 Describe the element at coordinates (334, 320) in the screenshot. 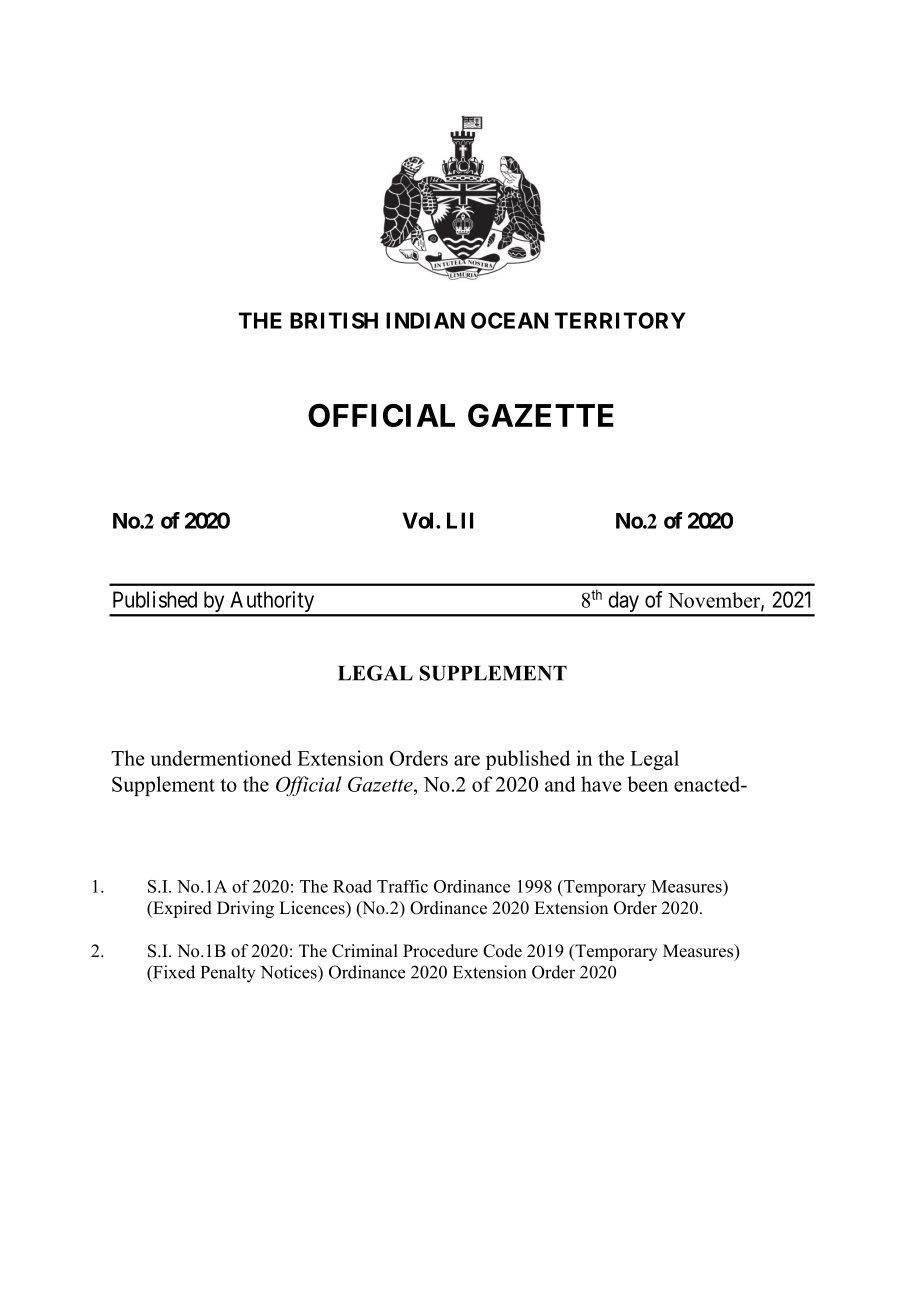

I see `BRITISH` at that location.
